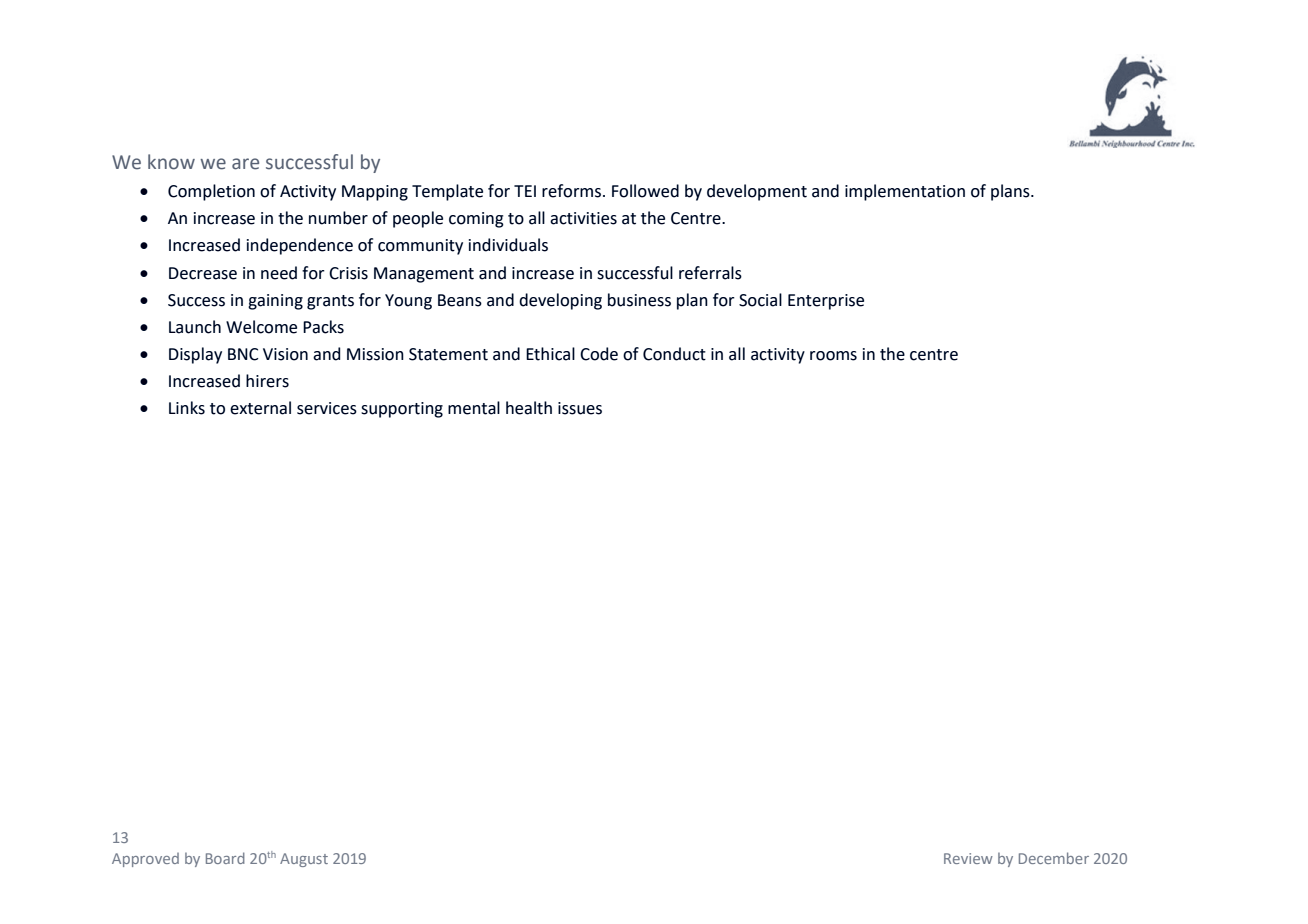  What do you see at coordinates (211, 192) in the screenshot?
I see `Completion` at bounding box center [211, 192].
